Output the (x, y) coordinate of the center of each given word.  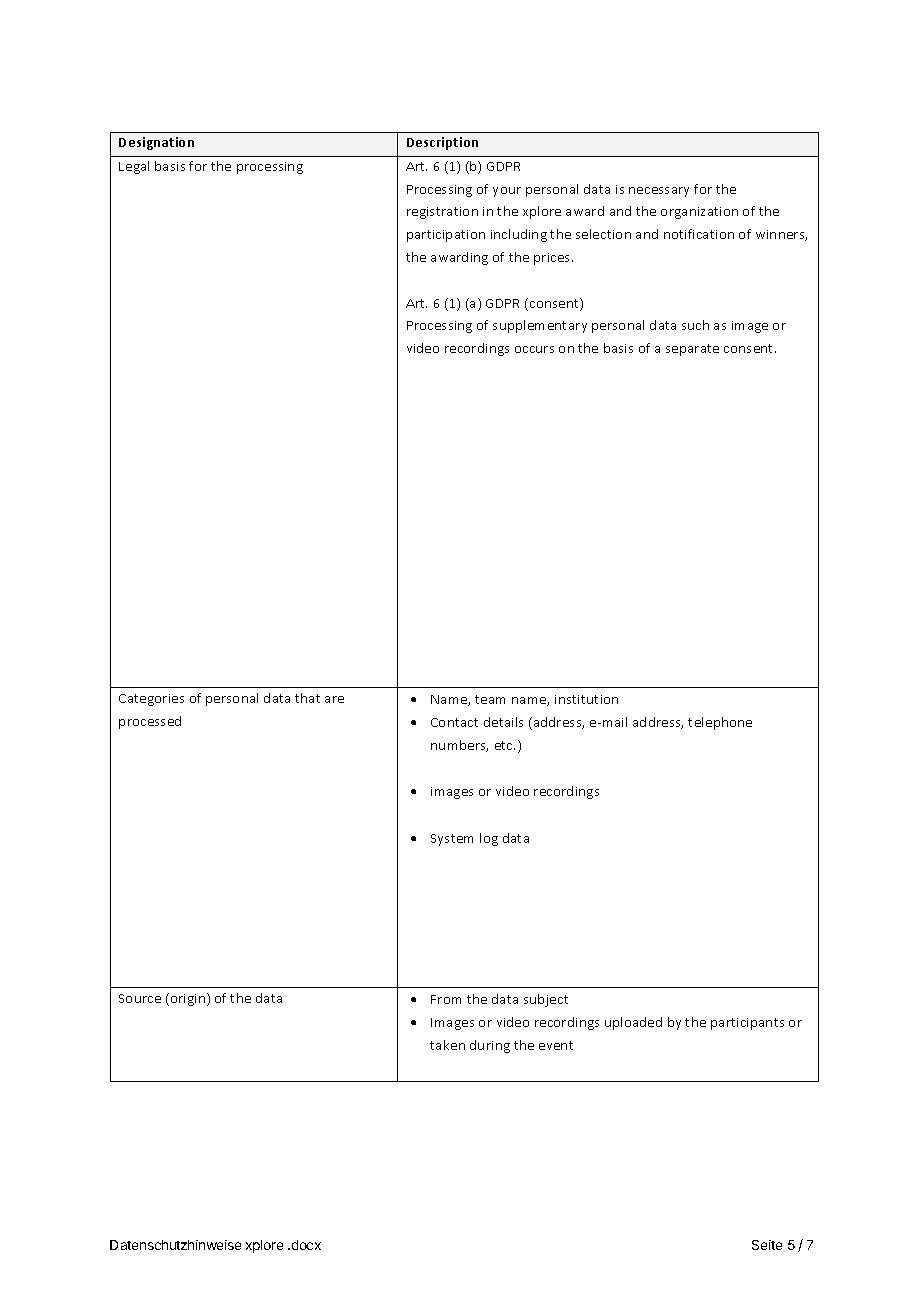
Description (442, 143)
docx (306, 1245)
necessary (659, 192)
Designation (156, 143)
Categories (151, 700)
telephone (720, 723)
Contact (454, 722)
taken (447, 1045)
